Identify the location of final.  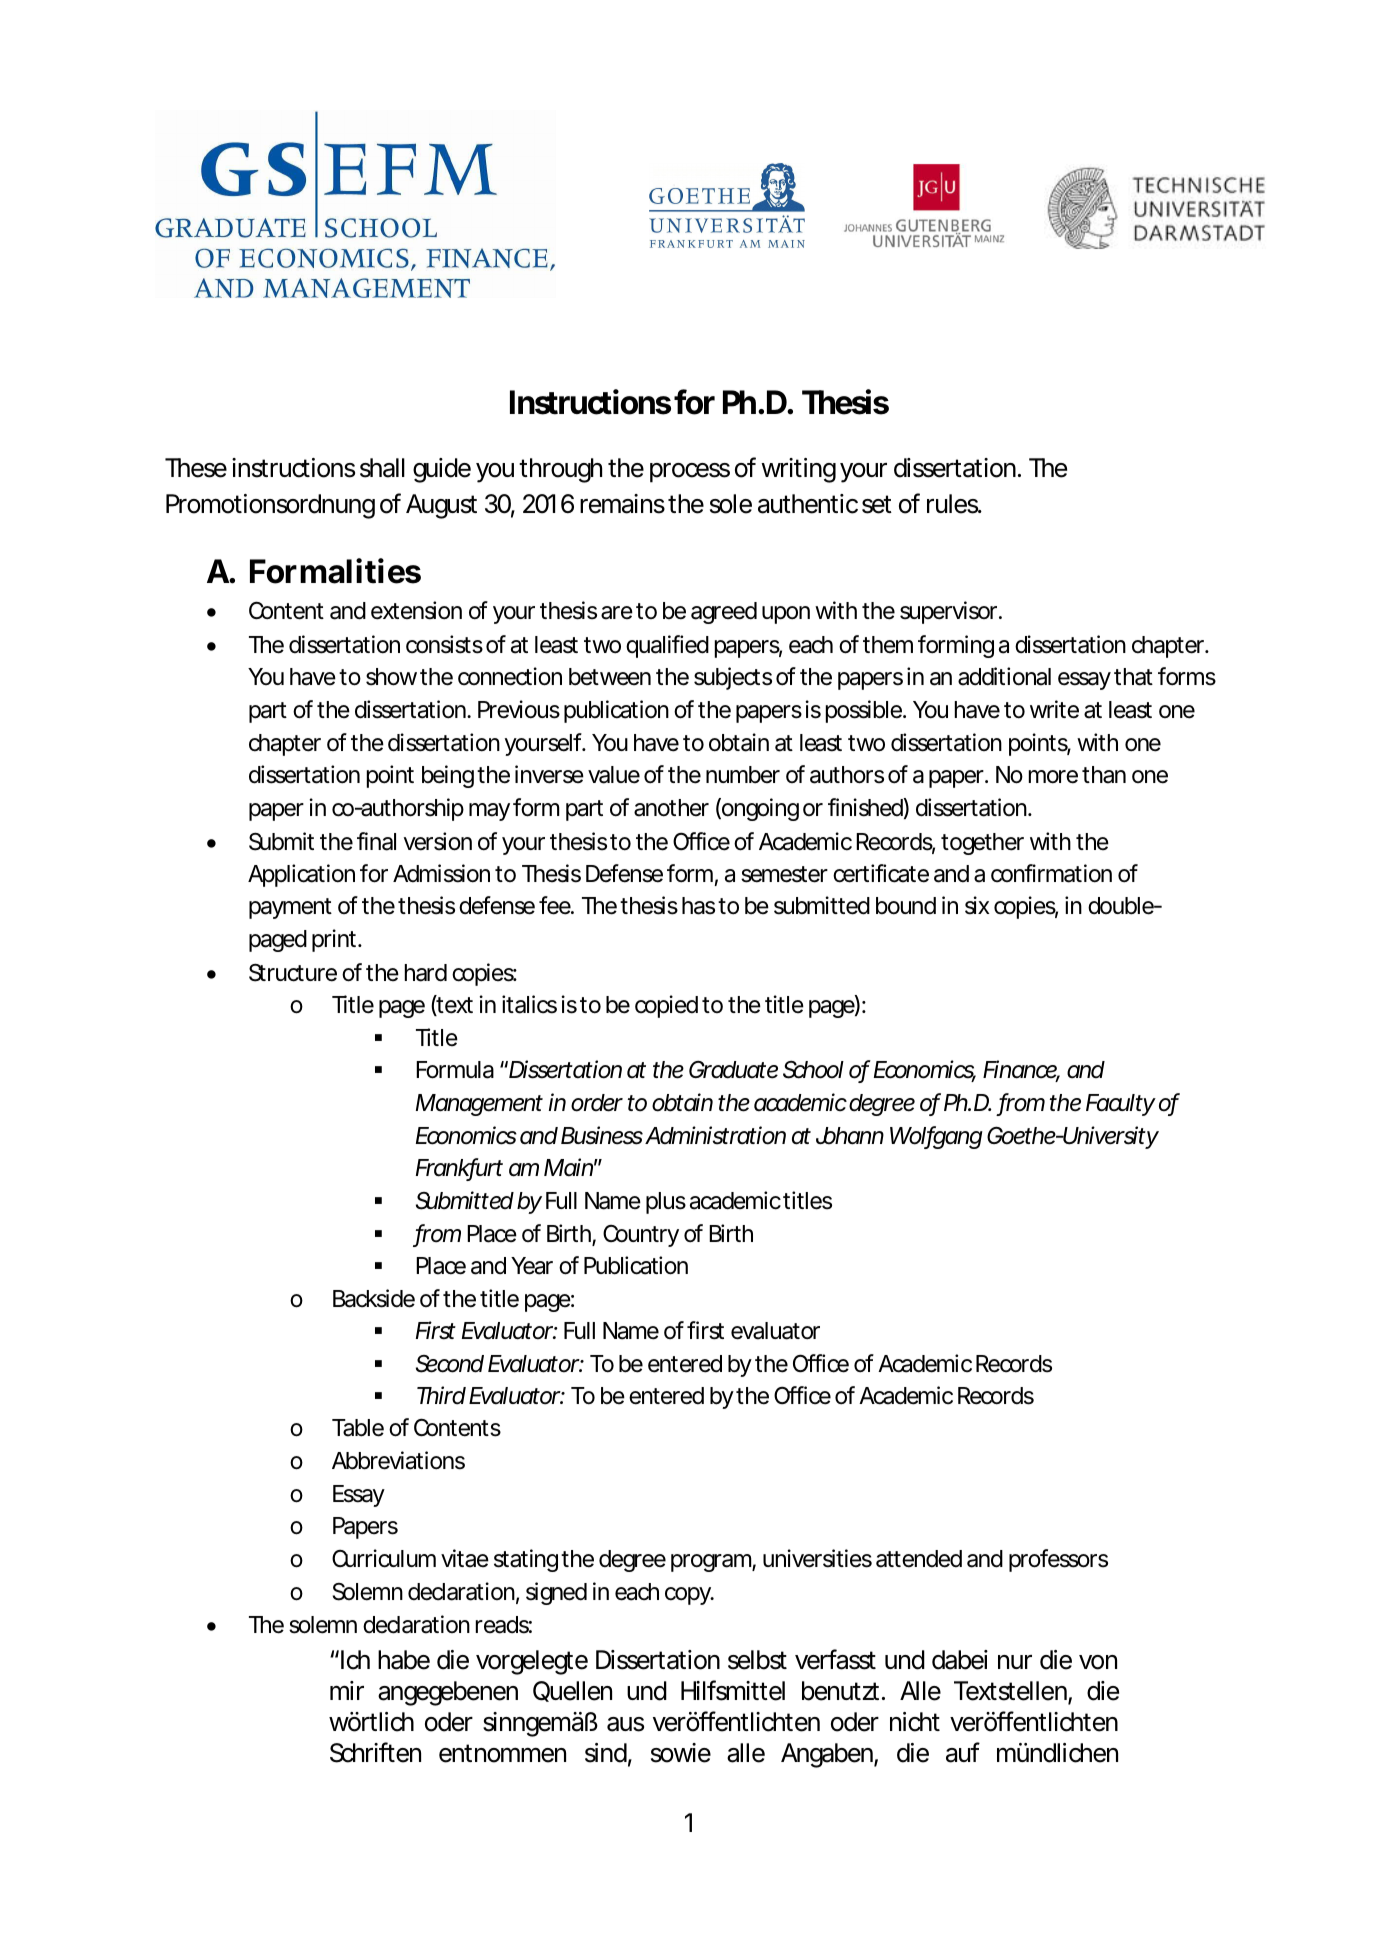
(376, 841).
